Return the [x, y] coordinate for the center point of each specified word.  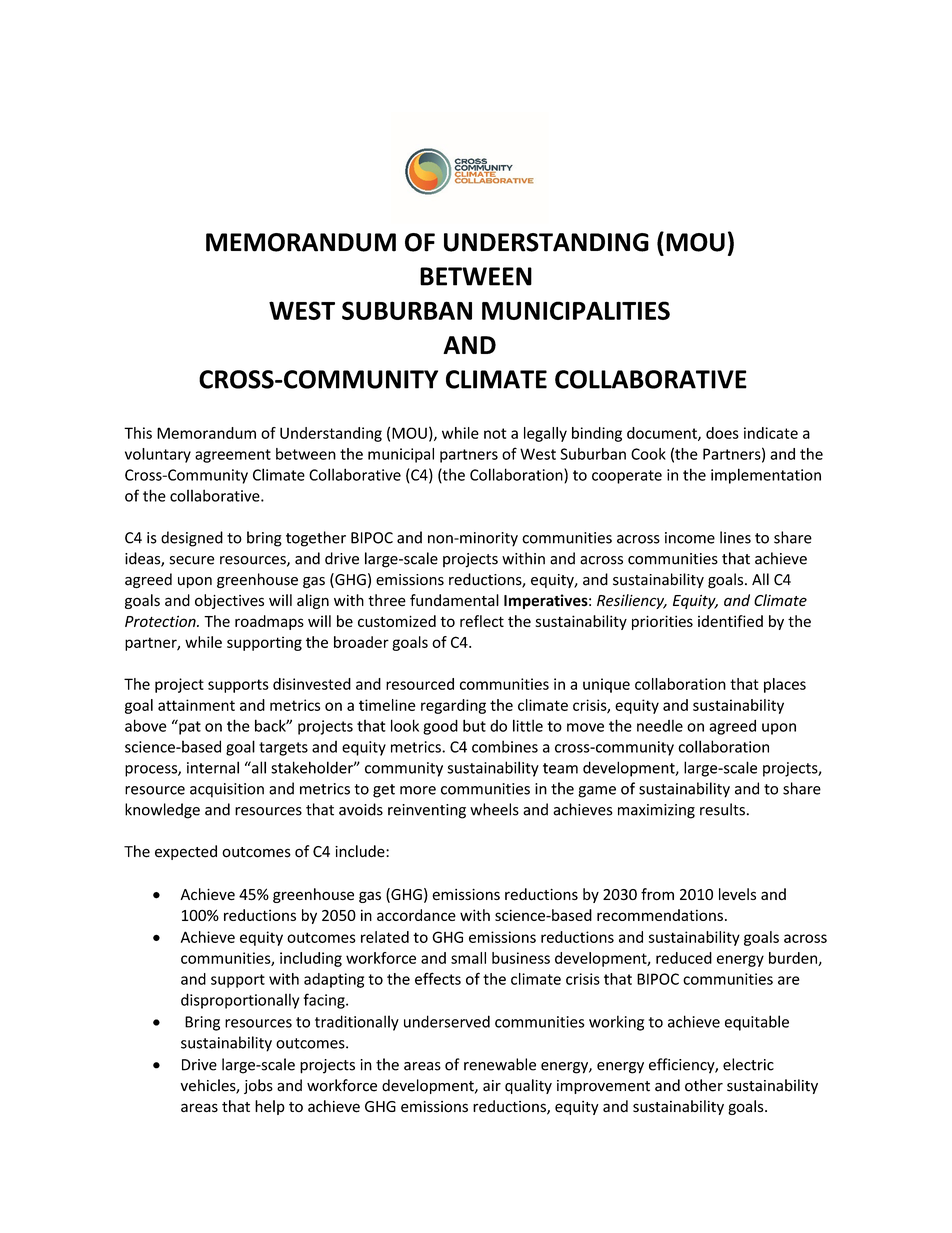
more [418, 790]
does [722, 433]
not [495, 433]
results [722, 809]
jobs [258, 1086]
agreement [233, 456]
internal [213, 767]
